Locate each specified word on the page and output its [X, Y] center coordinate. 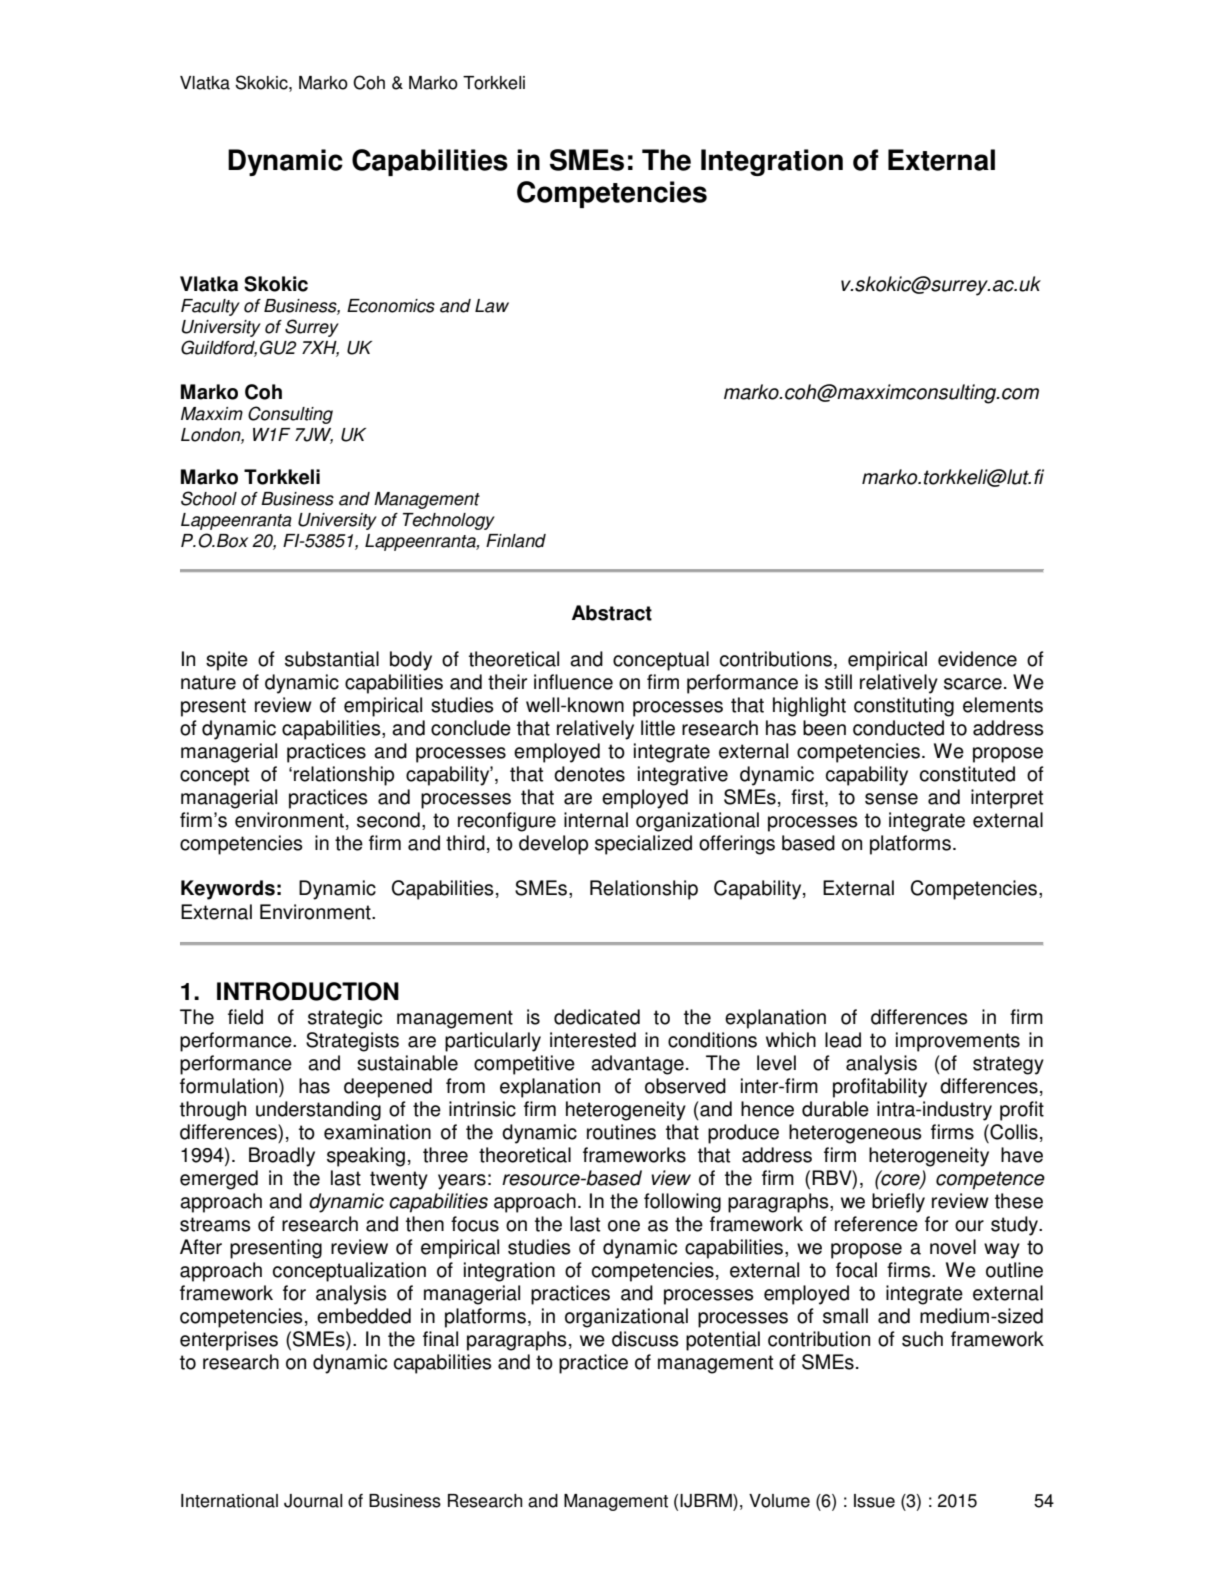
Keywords [228, 890]
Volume [779, 1501]
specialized [643, 845]
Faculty [210, 307]
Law [492, 306]
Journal [313, 1501]
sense [891, 799]
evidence [977, 659]
